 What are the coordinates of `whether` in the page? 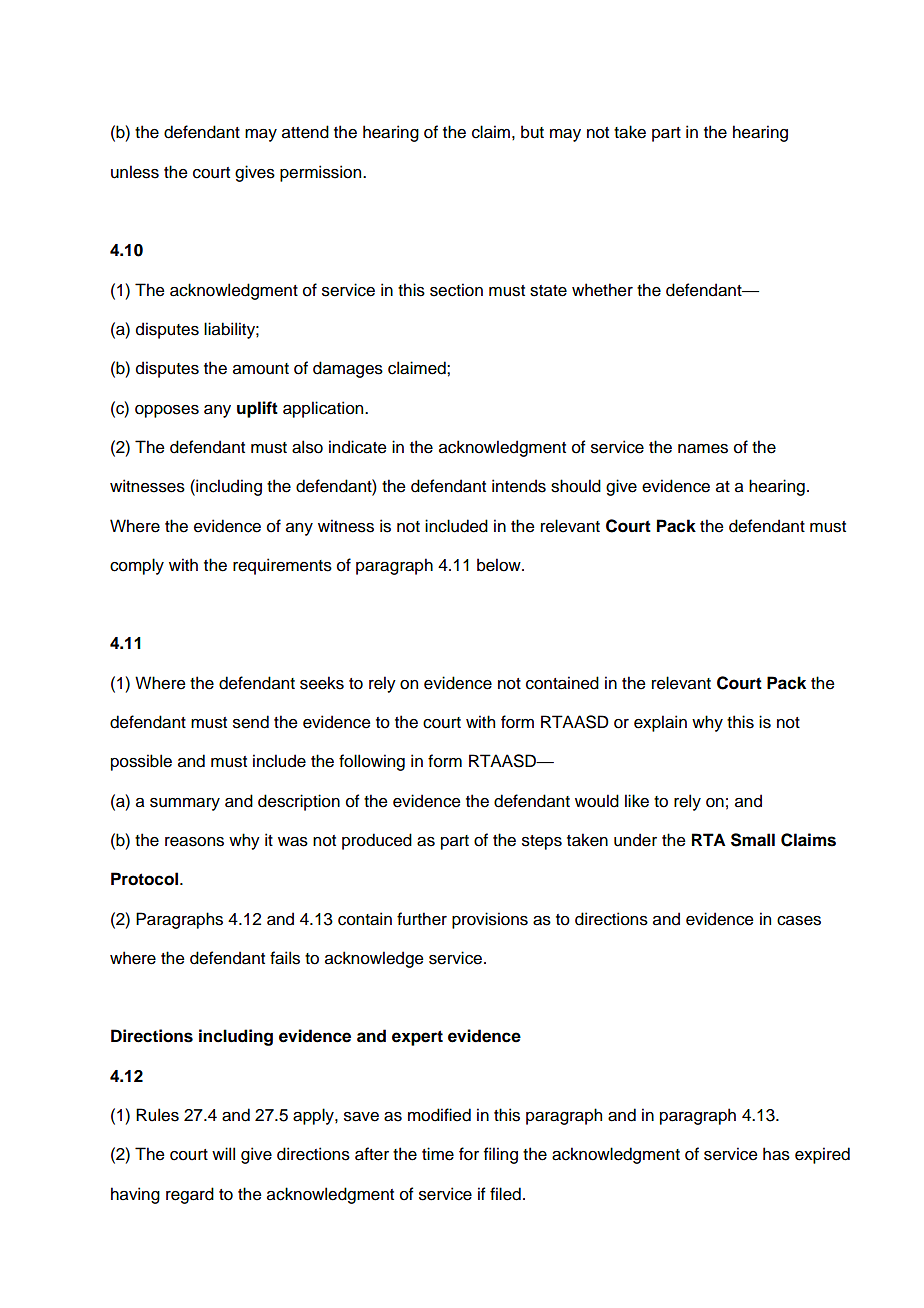 It's located at (602, 290).
